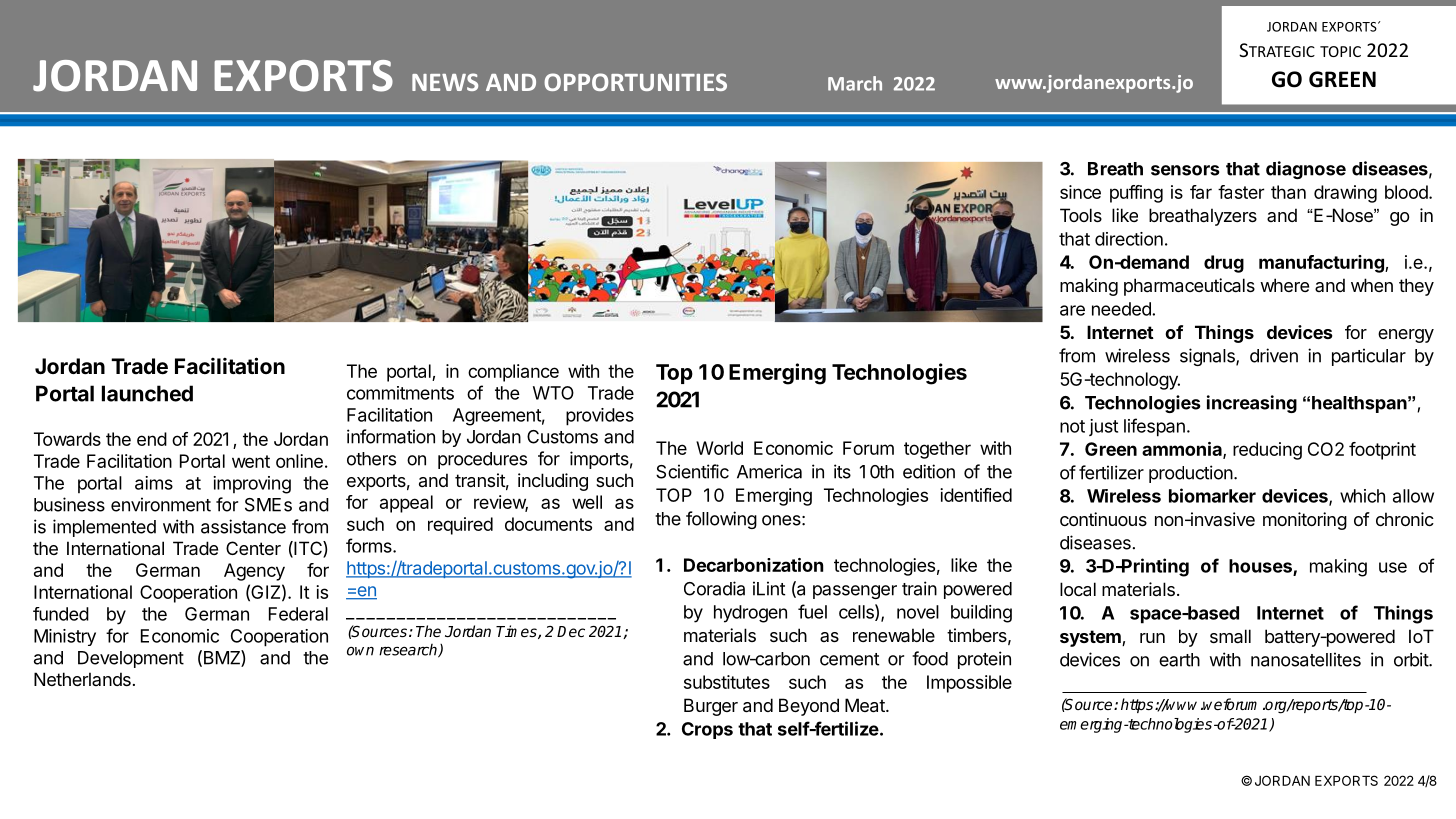 The image size is (1456, 819). What do you see at coordinates (635, 82) in the page?
I see `OPPORTUNITIES` at bounding box center [635, 82].
